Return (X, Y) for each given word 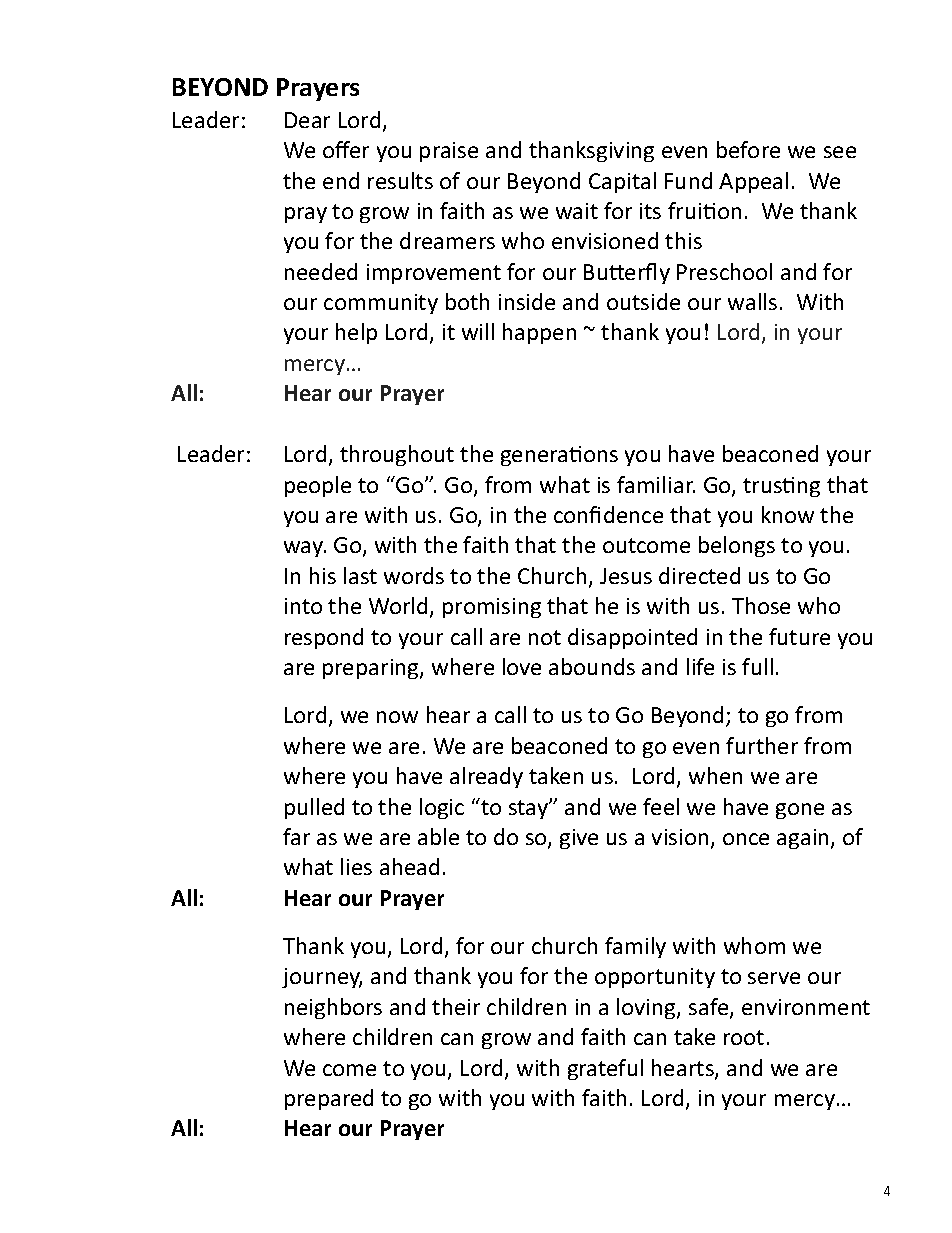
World (398, 605)
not (545, 637)
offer (346, 149)
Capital (622, 182)
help (356, 333)
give (579, 839)
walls (752, 301)
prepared (329, 1099)
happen (539, 333)
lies (356, 866)
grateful (605, 1069)
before (748, 149)
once (746, 839)
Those (761, 605)
